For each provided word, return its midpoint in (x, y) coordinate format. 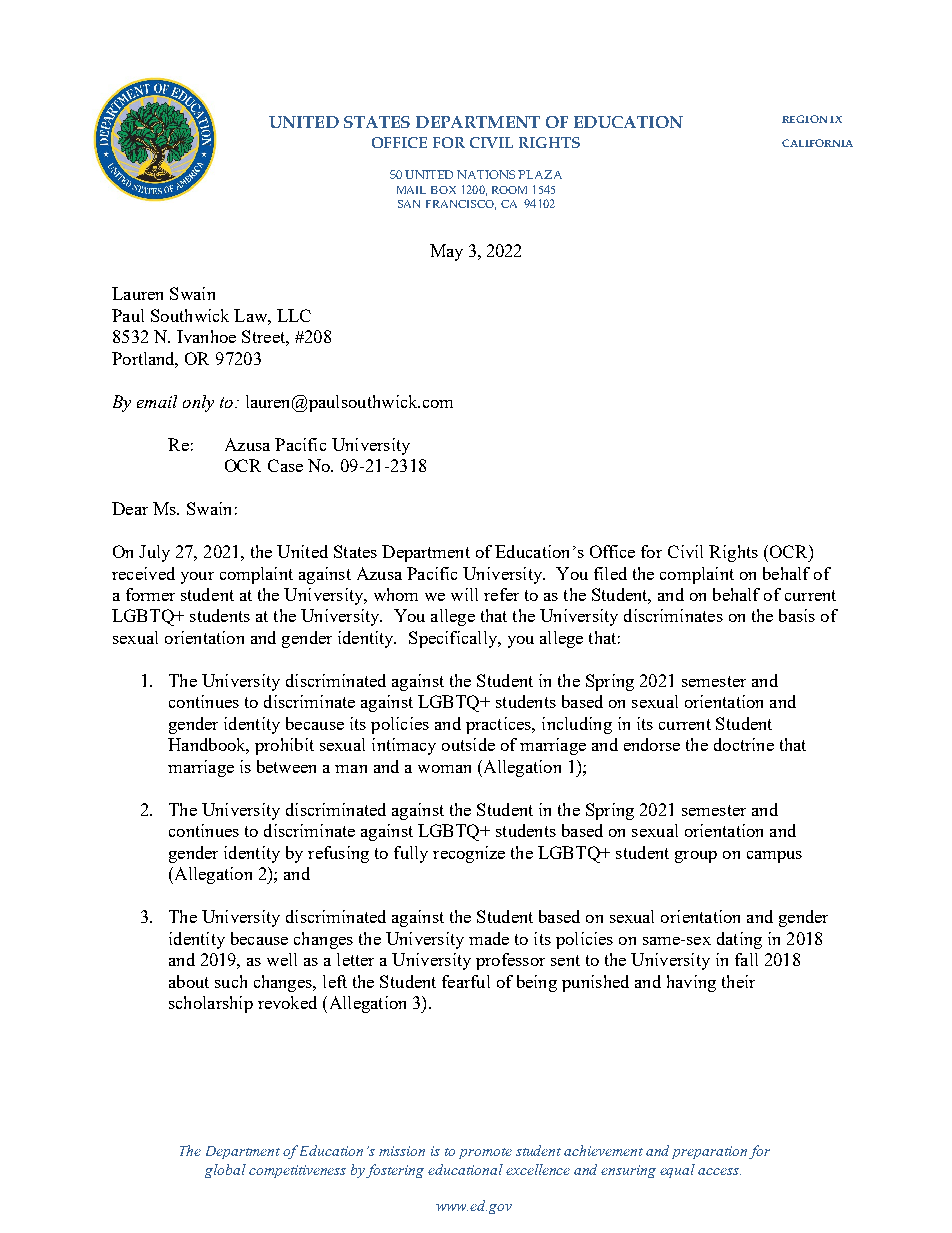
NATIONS (486, 174)
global (225, 1171)
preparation (709, 1152)
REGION (804, 119)
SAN (409, 204)
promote (485, 1153)
